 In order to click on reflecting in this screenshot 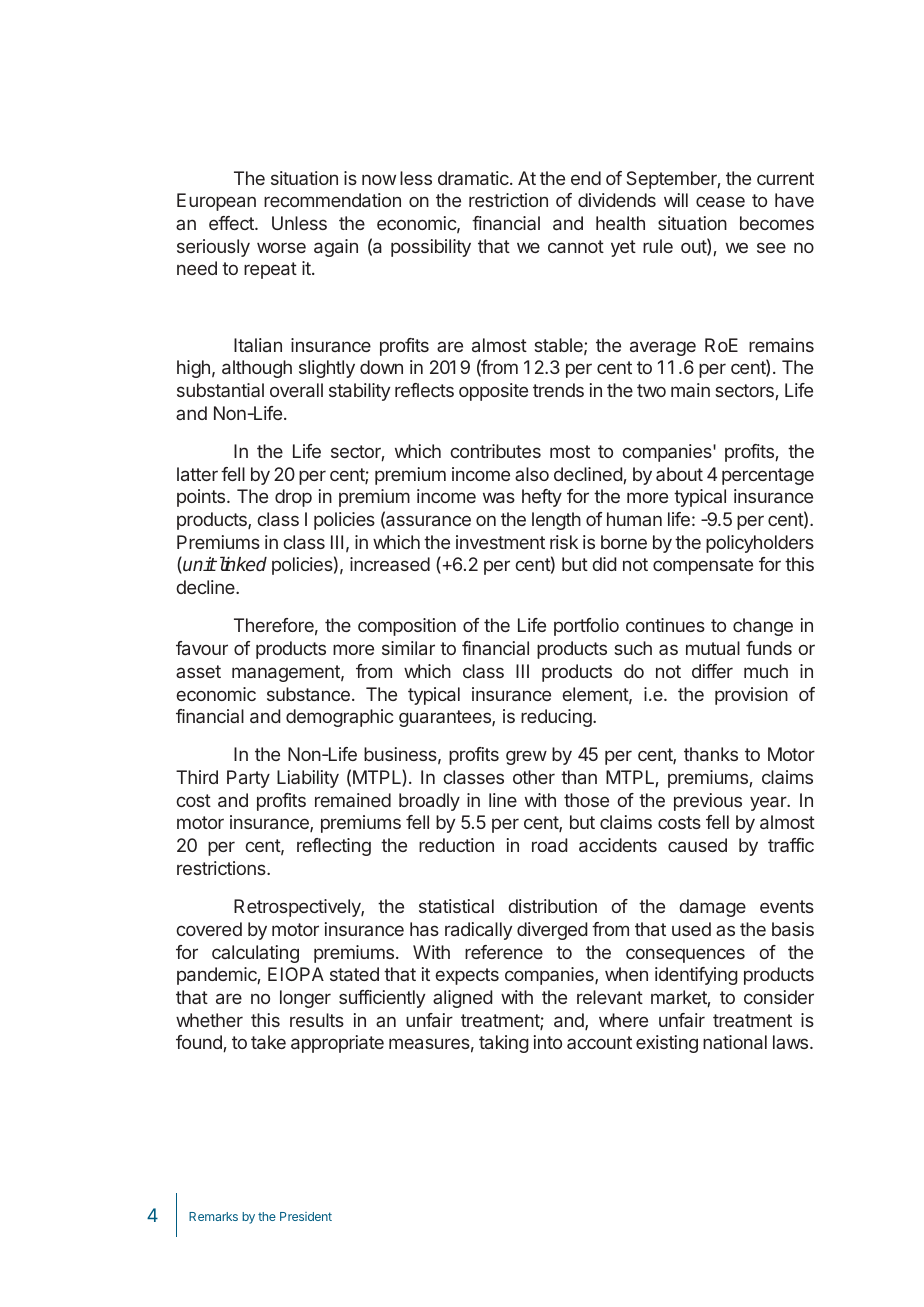, I will do `click(334, 847)`.
